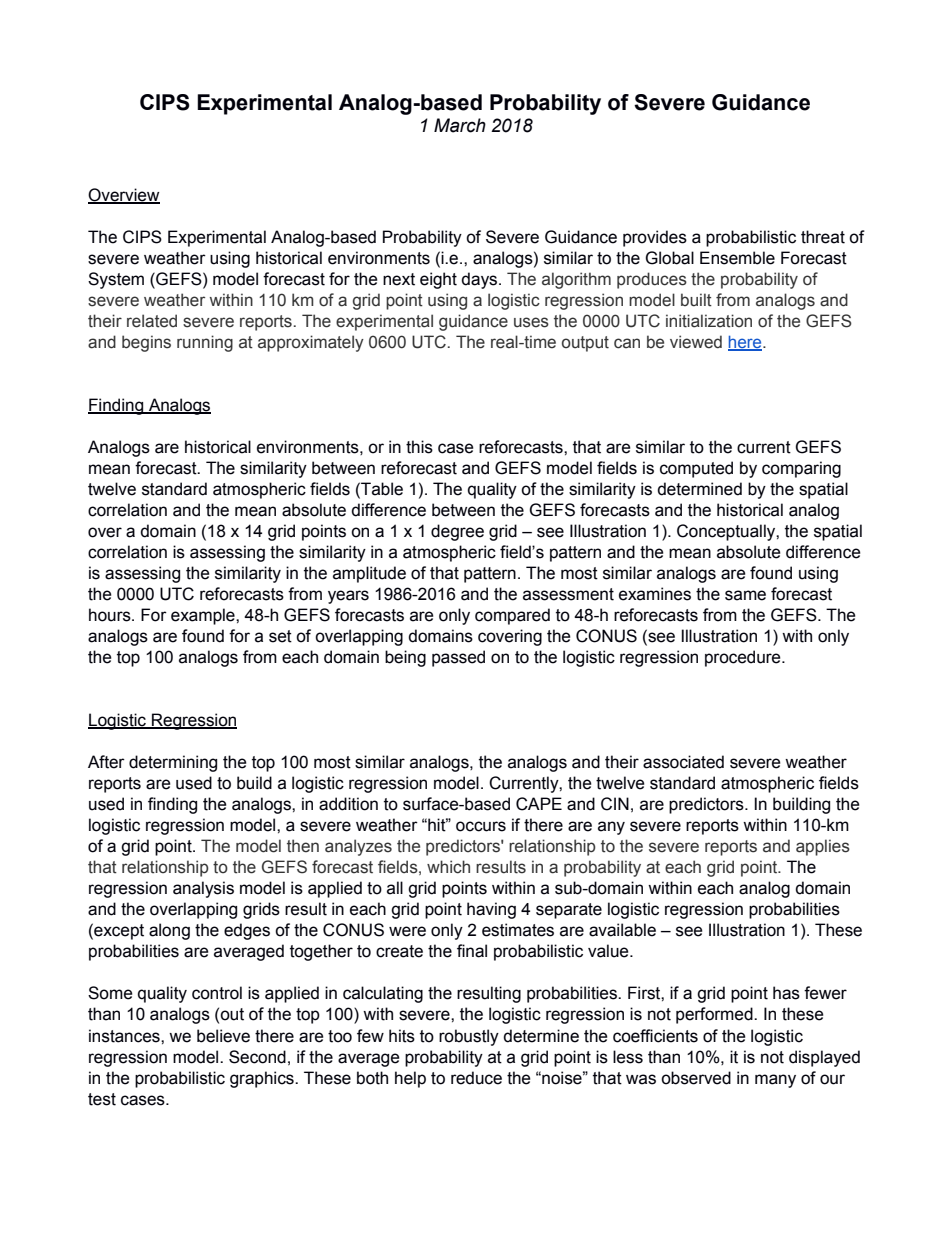 This page has height=1233, width=952. Describe the element at coordinates (481, 826) in the page. I see `occurs` at that location.
